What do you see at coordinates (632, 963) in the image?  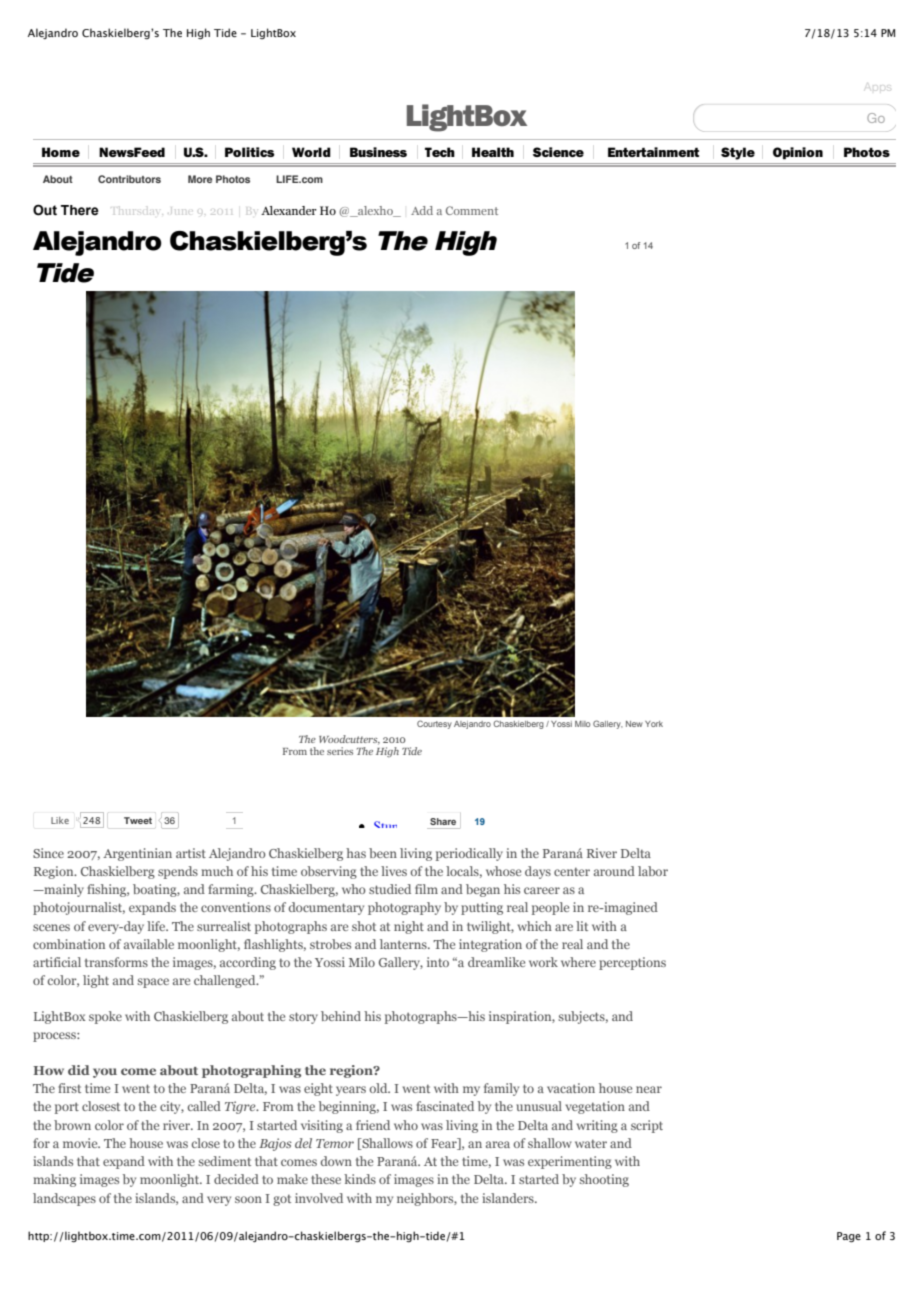 I see `perceptions` at bounding box center [632, 963].
